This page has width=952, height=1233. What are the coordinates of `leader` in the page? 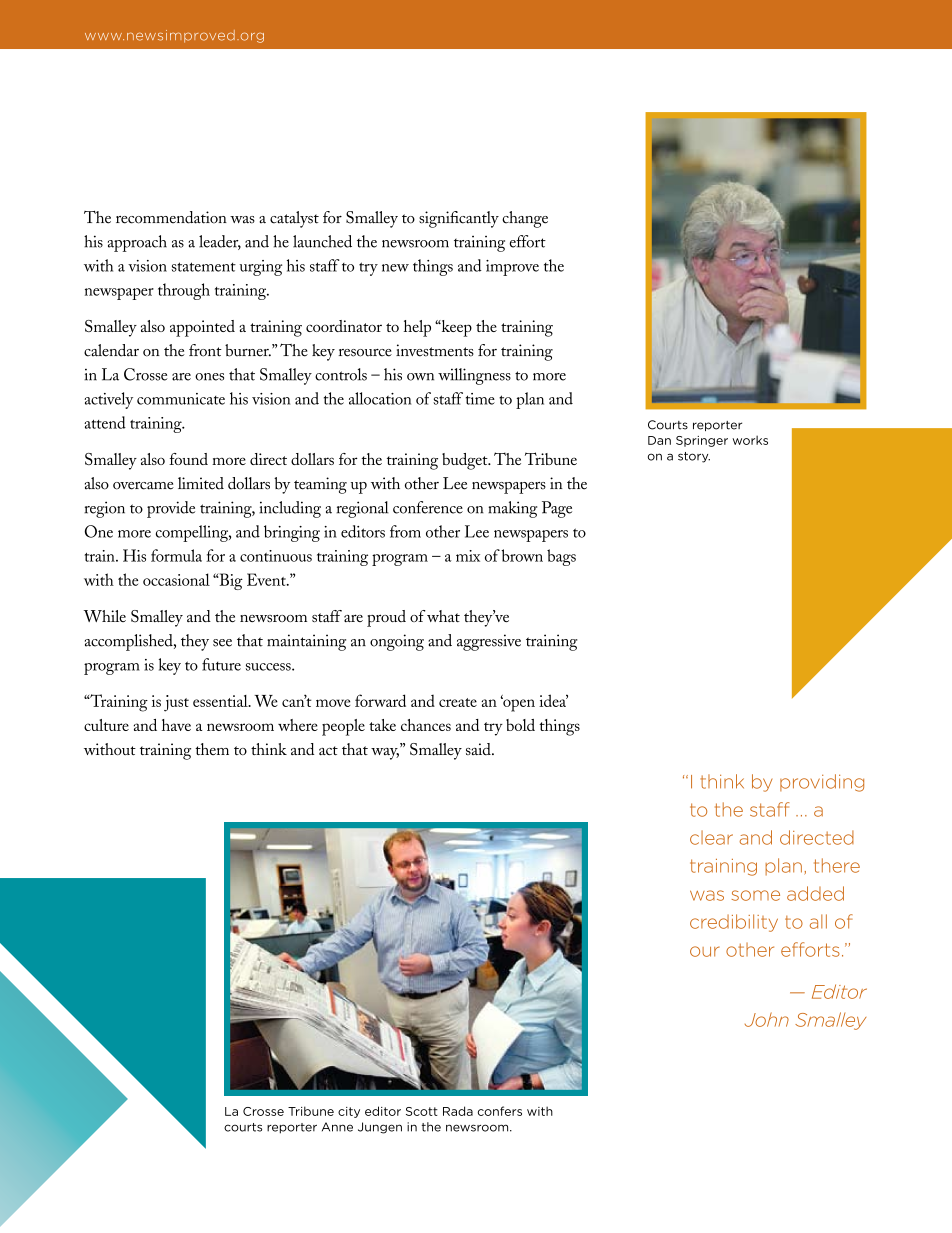 It's located at (220, 242).
